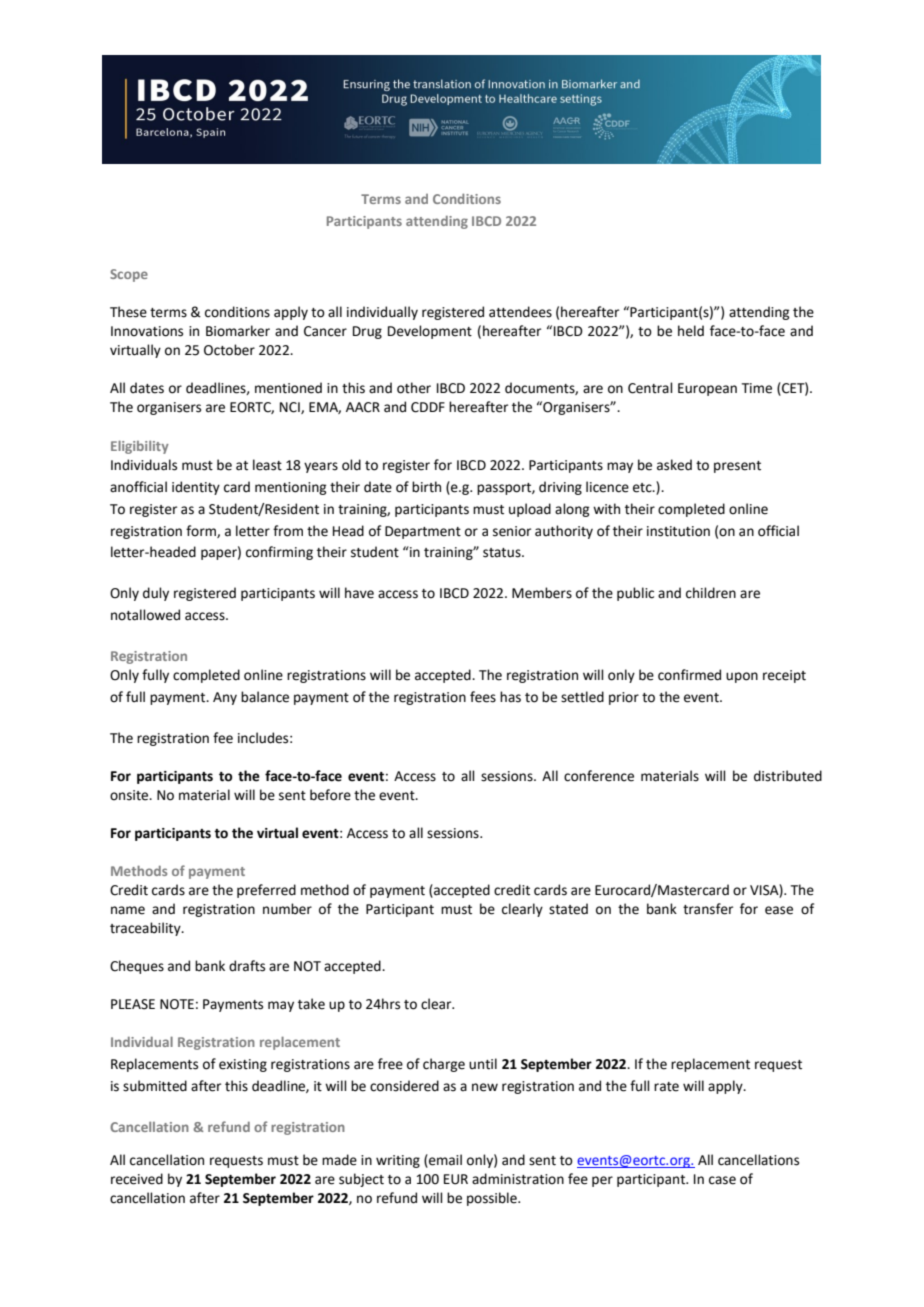 This page has width=924, height=1307. Describe the element at coordinates (568, 909) in the page. I see `stated` at that location.
